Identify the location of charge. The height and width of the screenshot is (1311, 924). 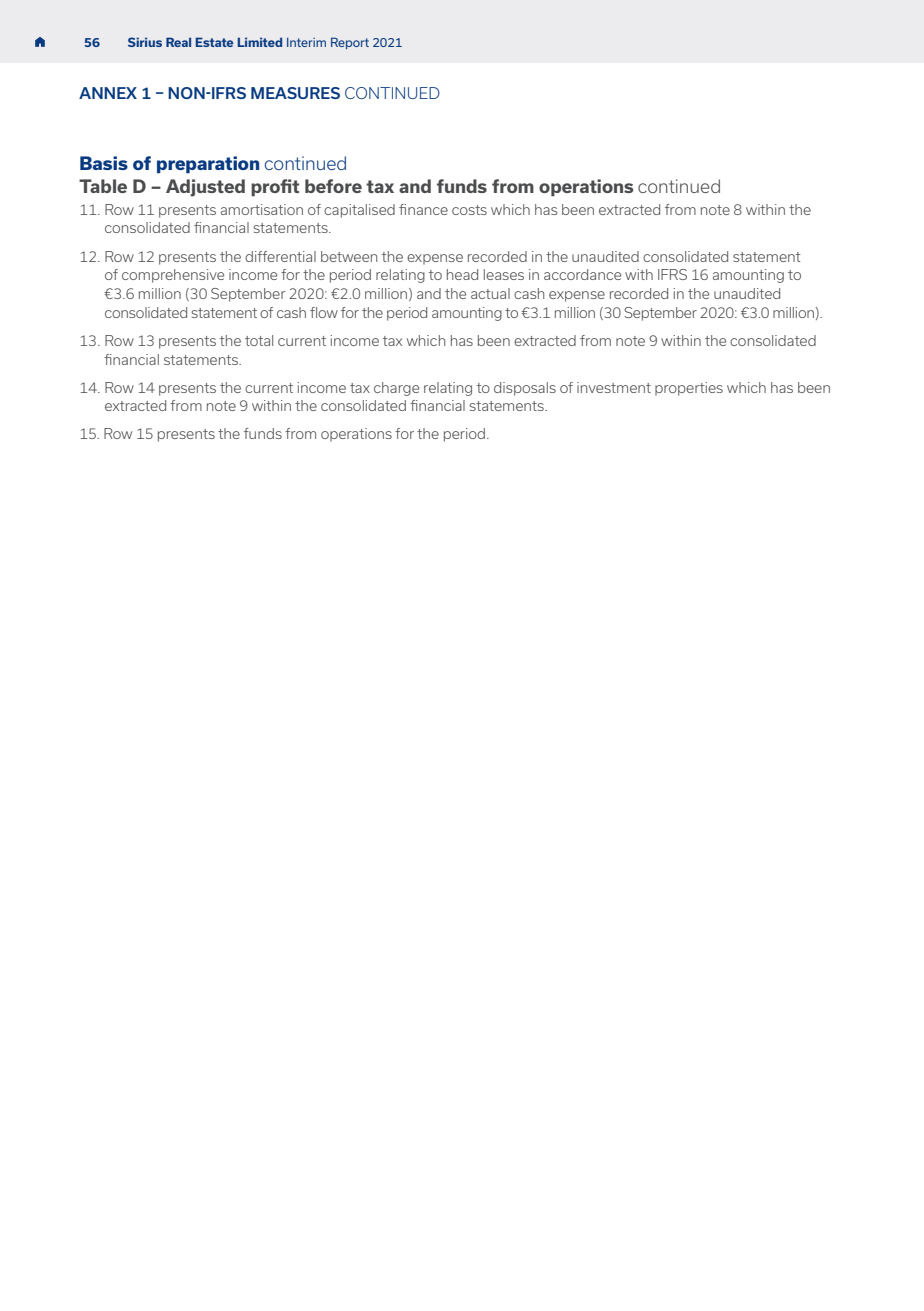
(396, 389).
